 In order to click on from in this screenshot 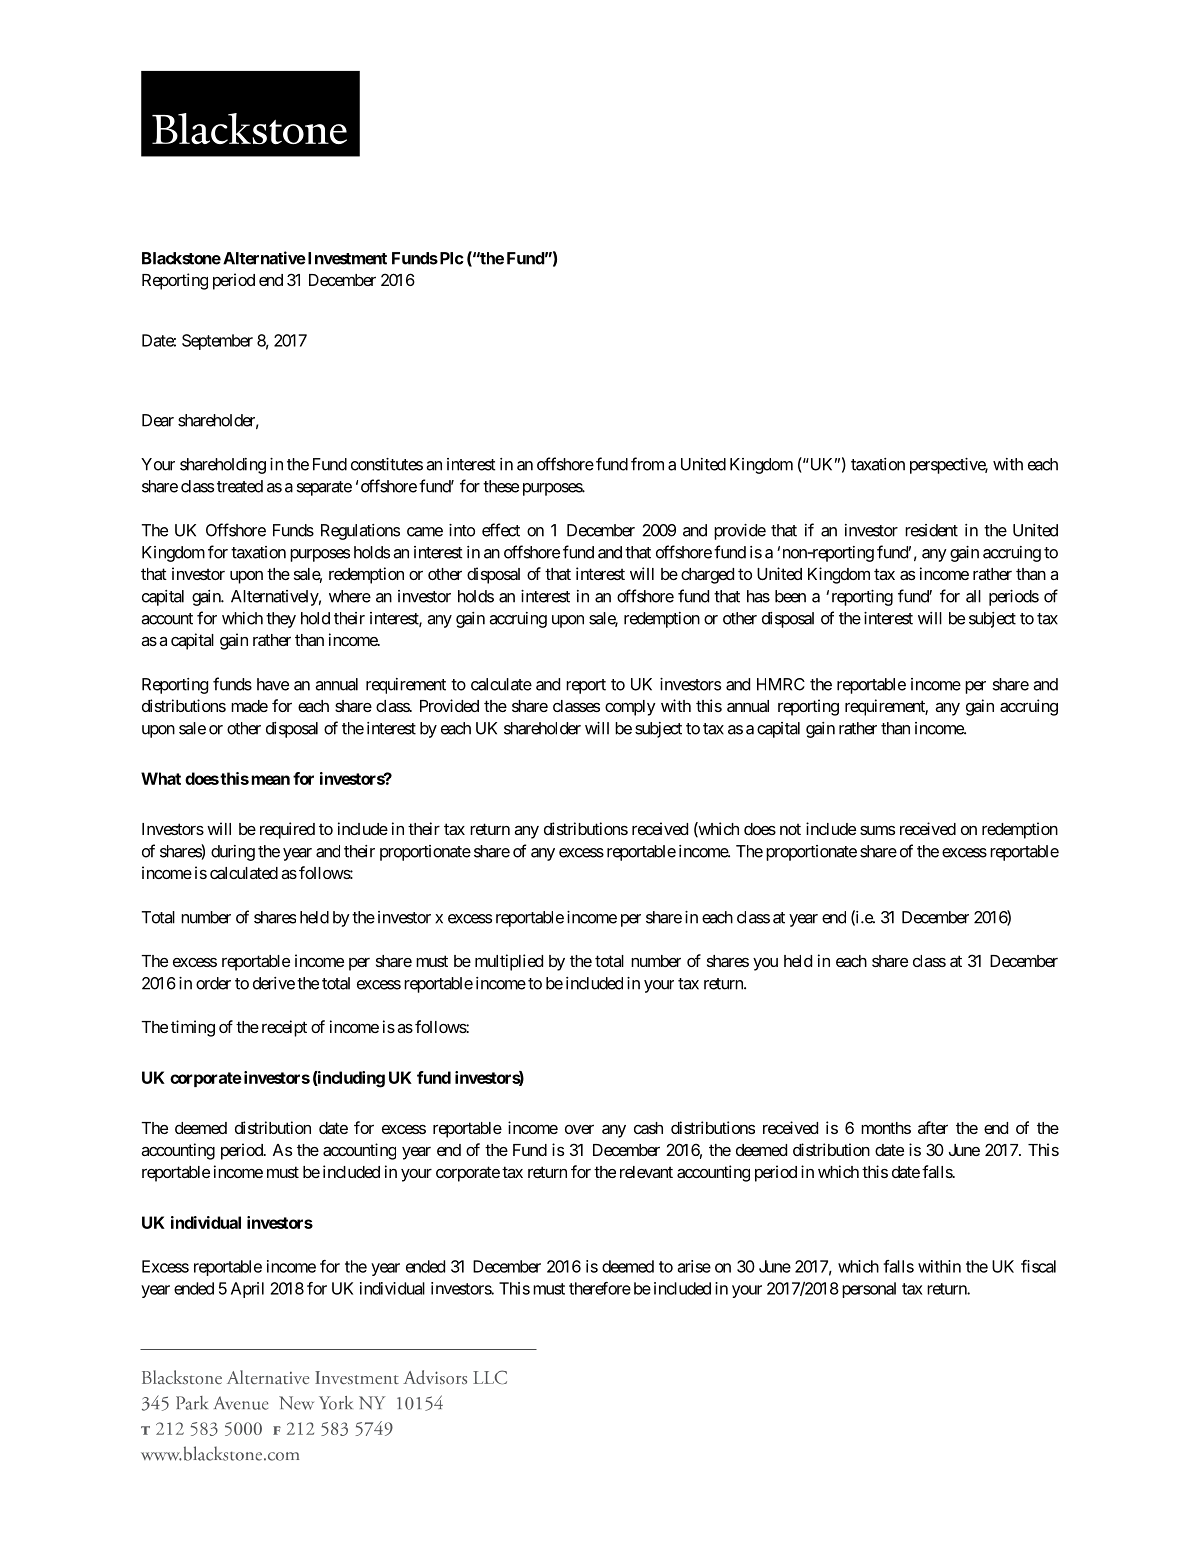, I will do `click(647, 464)`.
